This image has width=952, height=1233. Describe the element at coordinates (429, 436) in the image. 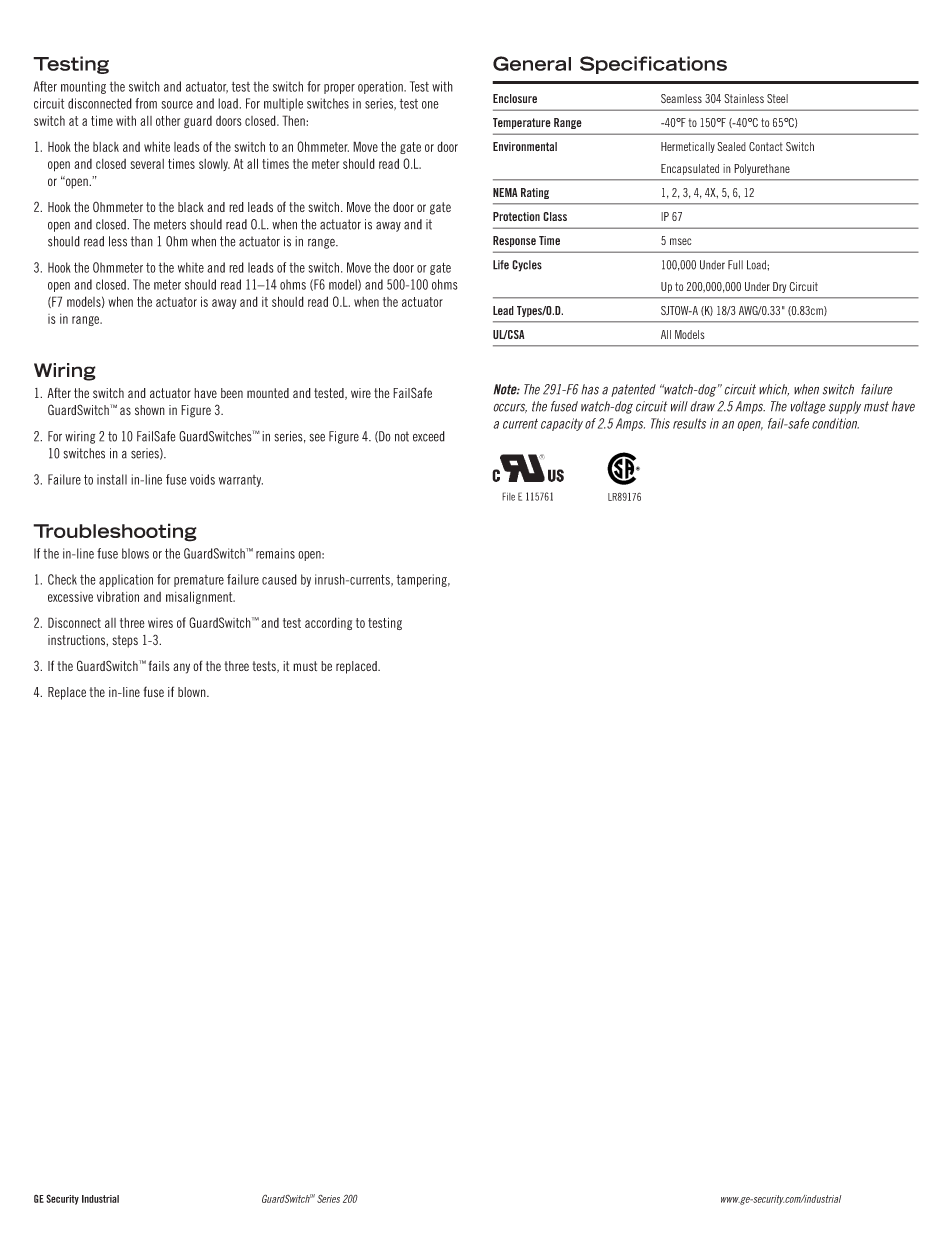

I see `exceed` at that location.
